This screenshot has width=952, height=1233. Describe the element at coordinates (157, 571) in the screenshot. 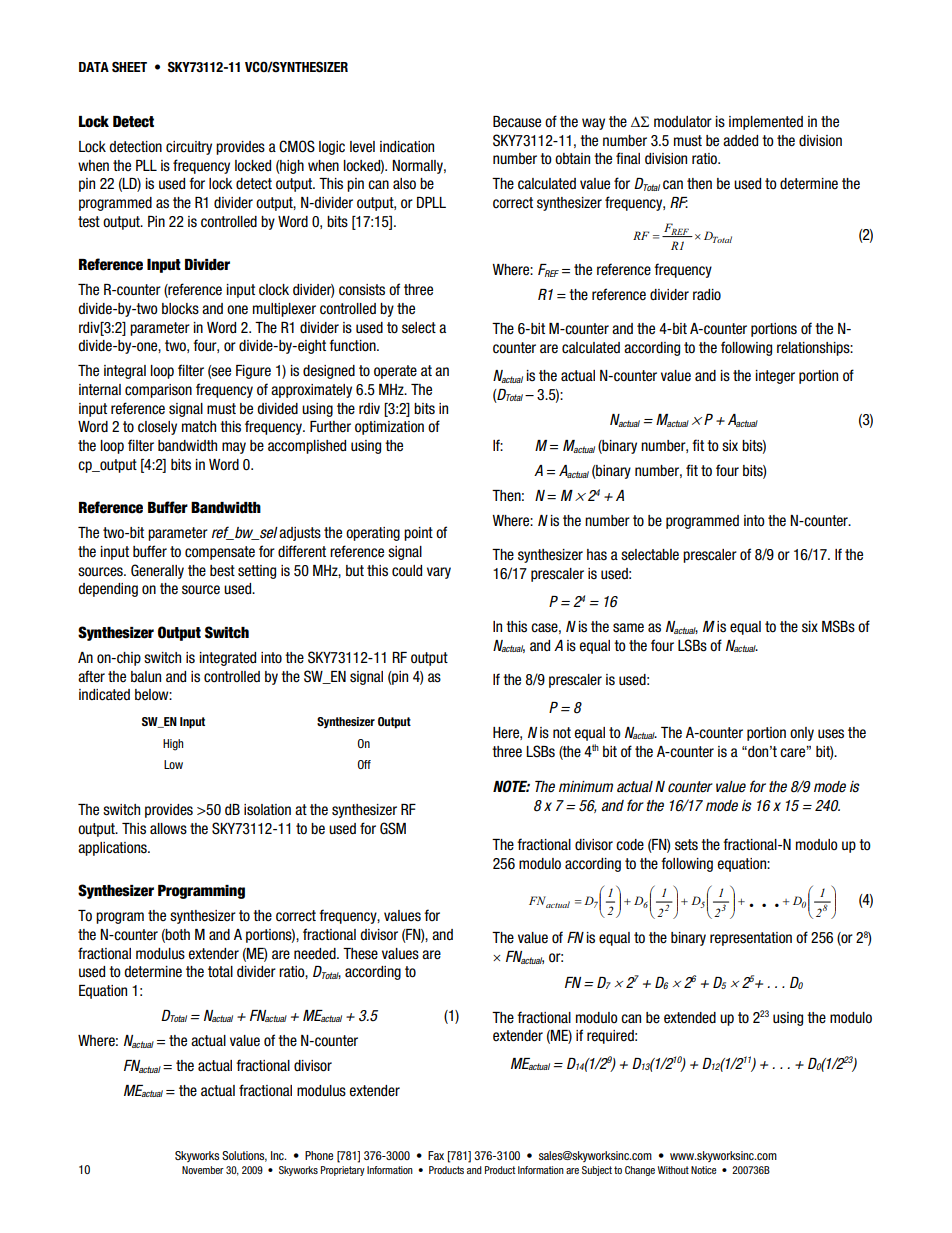

I see `Generally` at that location.
